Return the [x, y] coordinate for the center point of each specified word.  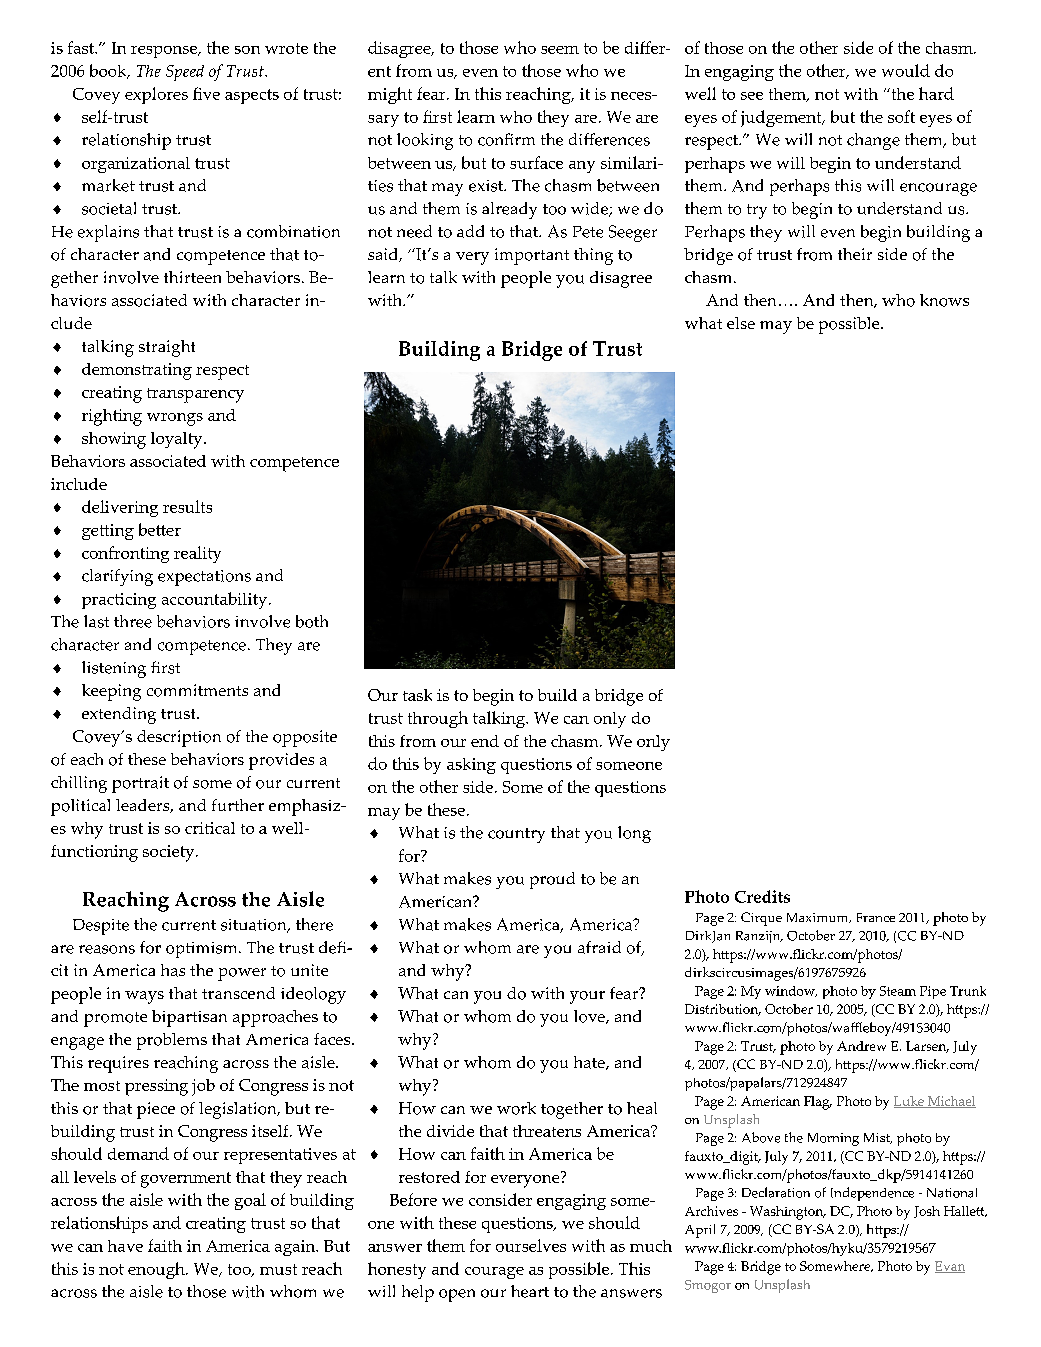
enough [157, 1270]
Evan [950, 1267]
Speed [185, 73]
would [906, 70]
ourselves [531, 1245]
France [876, 917]
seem [560, 50]
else [741, 323]
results [187, 506]
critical [210, 828]
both [312, 621]
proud [552, 880]
